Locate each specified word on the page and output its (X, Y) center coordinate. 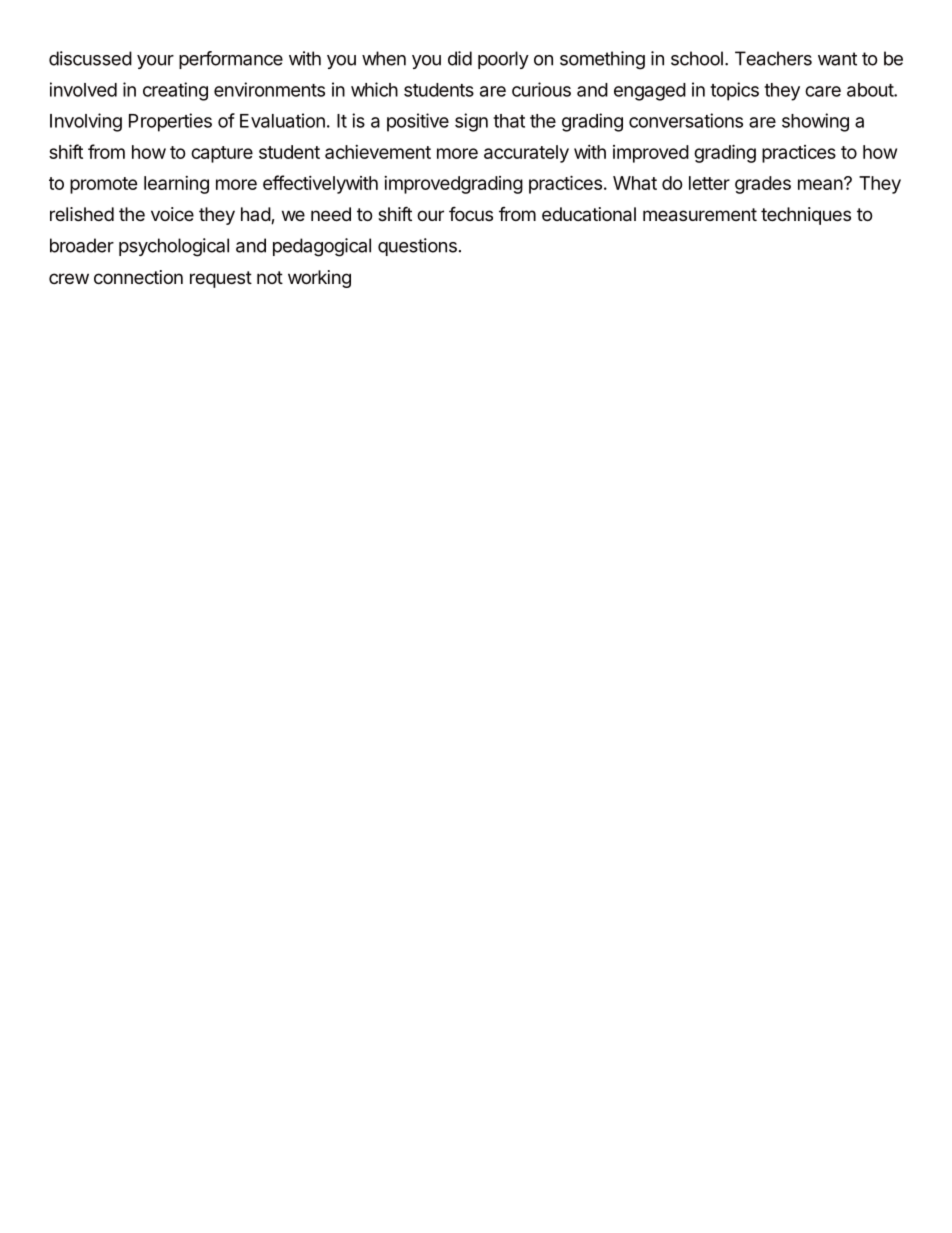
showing (815, 122)
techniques (806, 216)
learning (176, 185)
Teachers (773, 58)
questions (417, 247)
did (460, 58)
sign (471, 122)
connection (138, 277)
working (319, 279)
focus (471, 213)
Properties (170, 122)
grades (763, 185)
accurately (526, 154)
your (155, 62)
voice (172, 214)
